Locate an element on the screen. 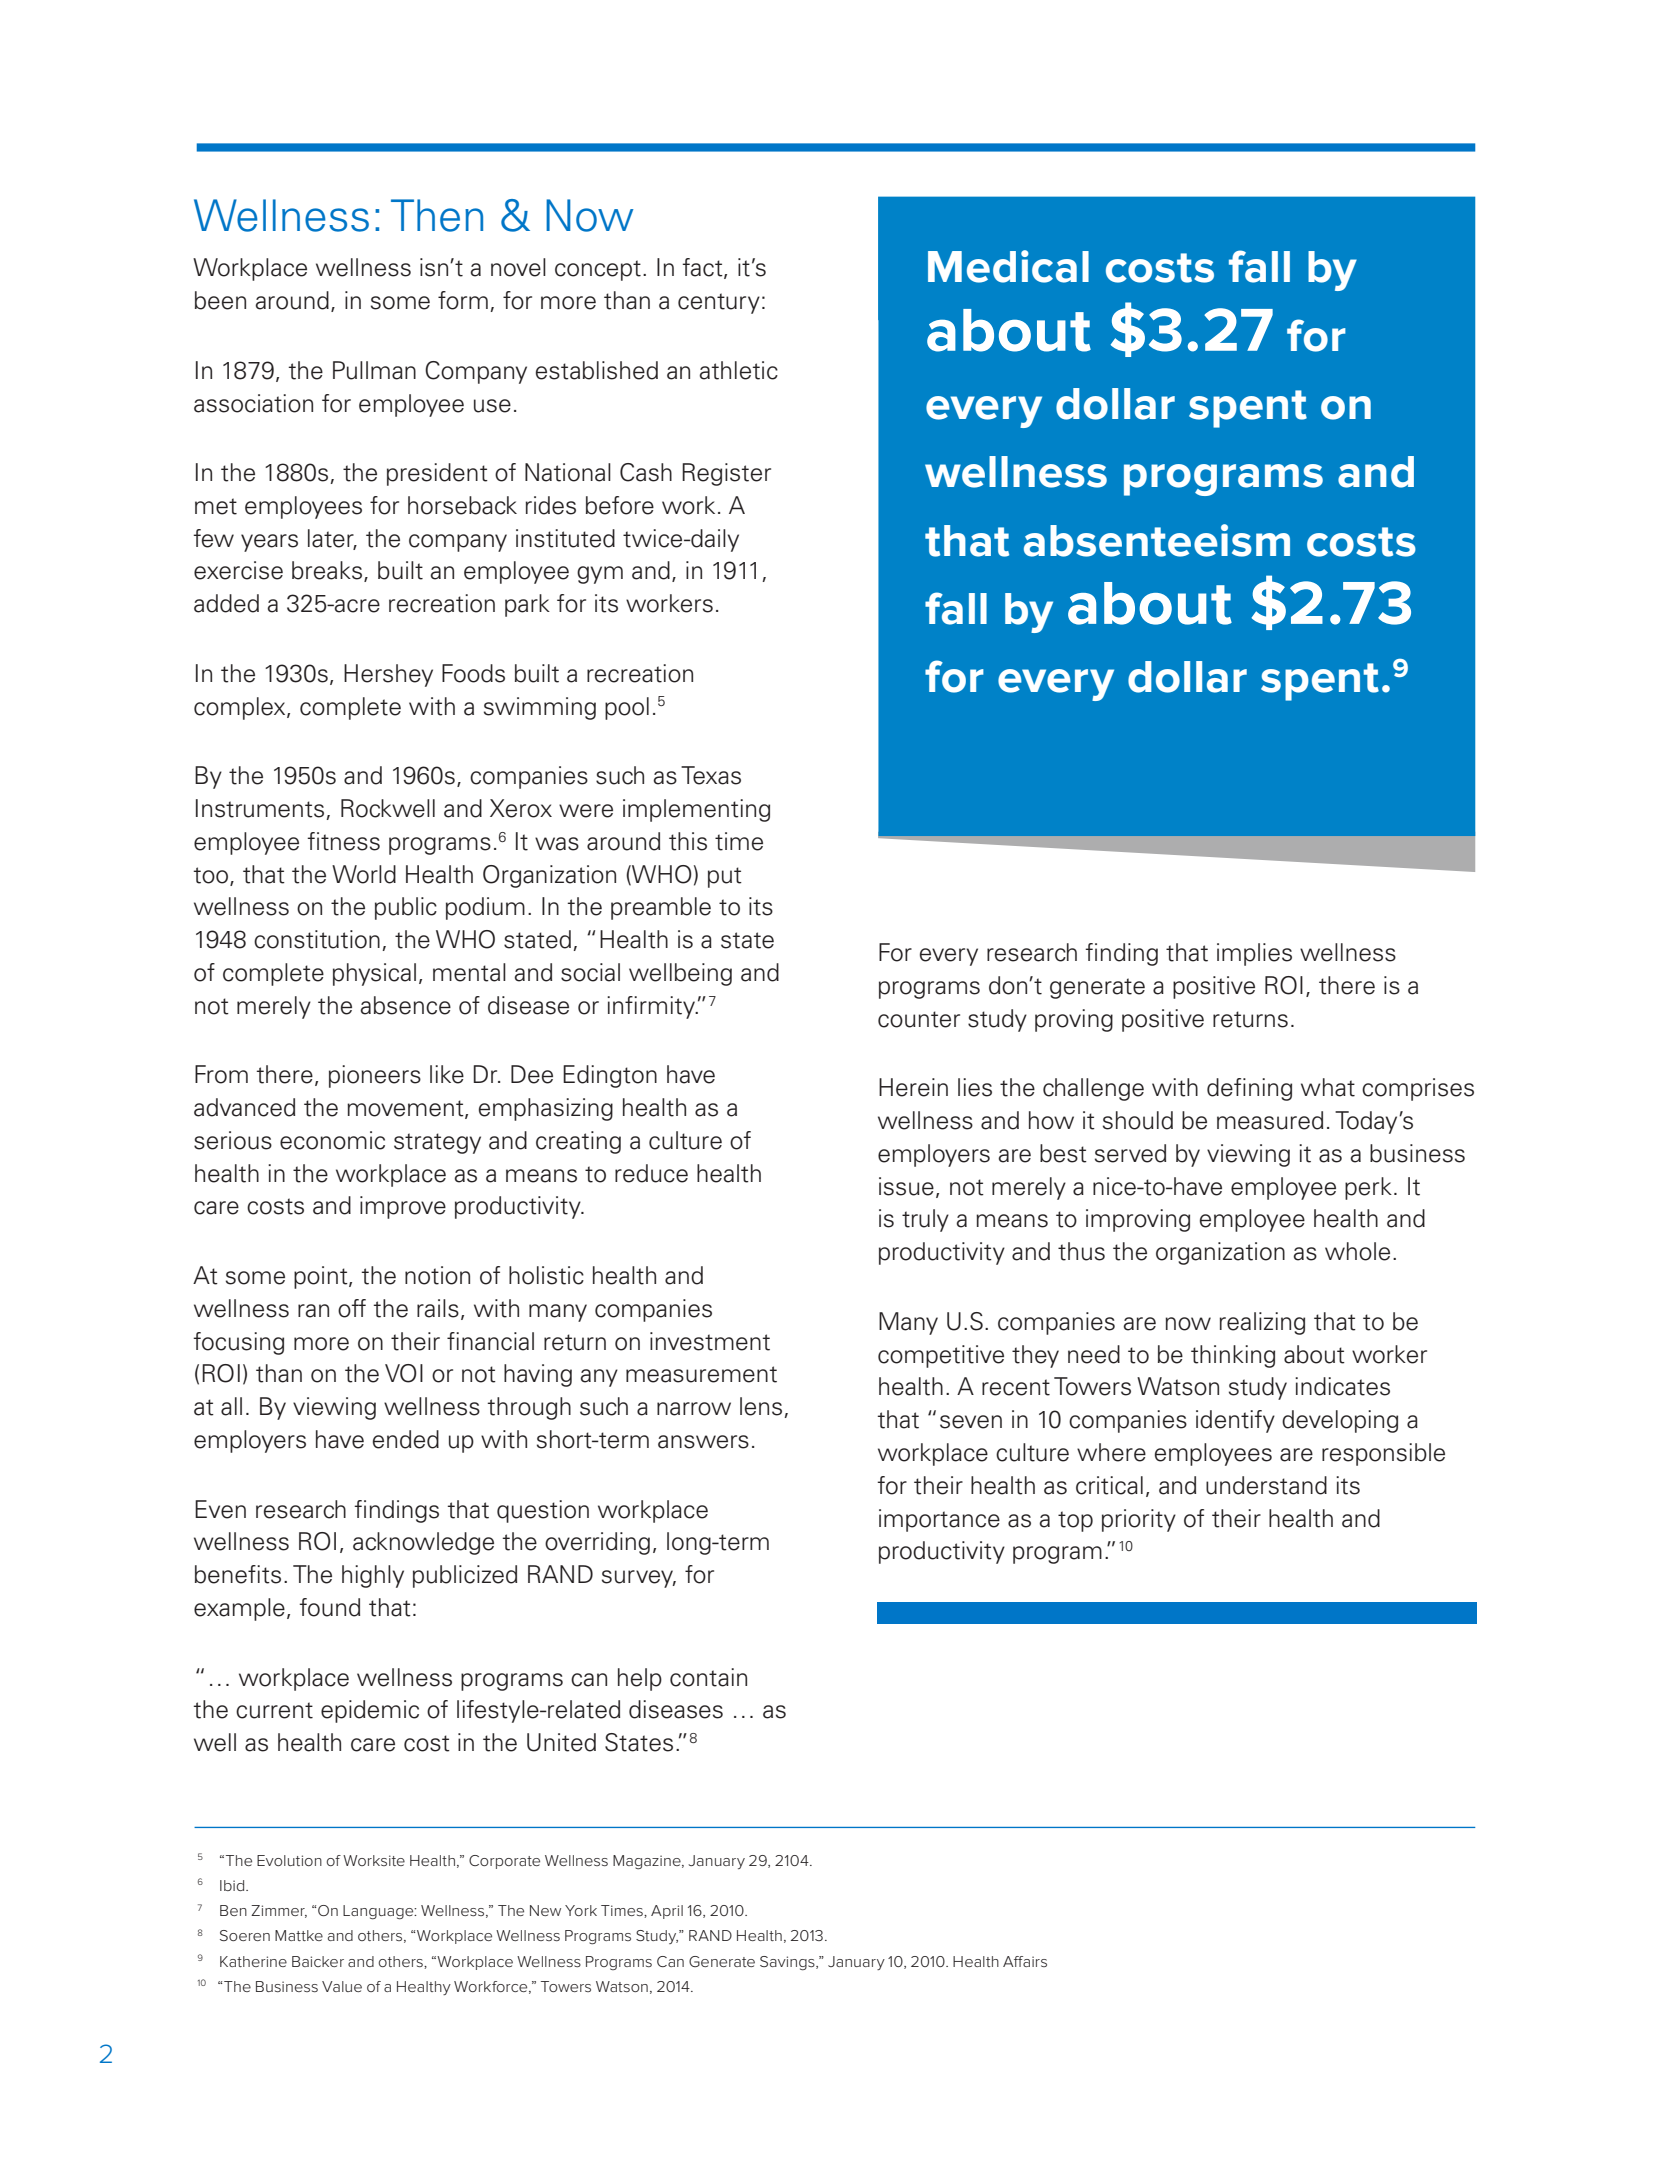 The height and width of the screenshot is (2163, 1672). Value is located at coordinates (342, 1986).
